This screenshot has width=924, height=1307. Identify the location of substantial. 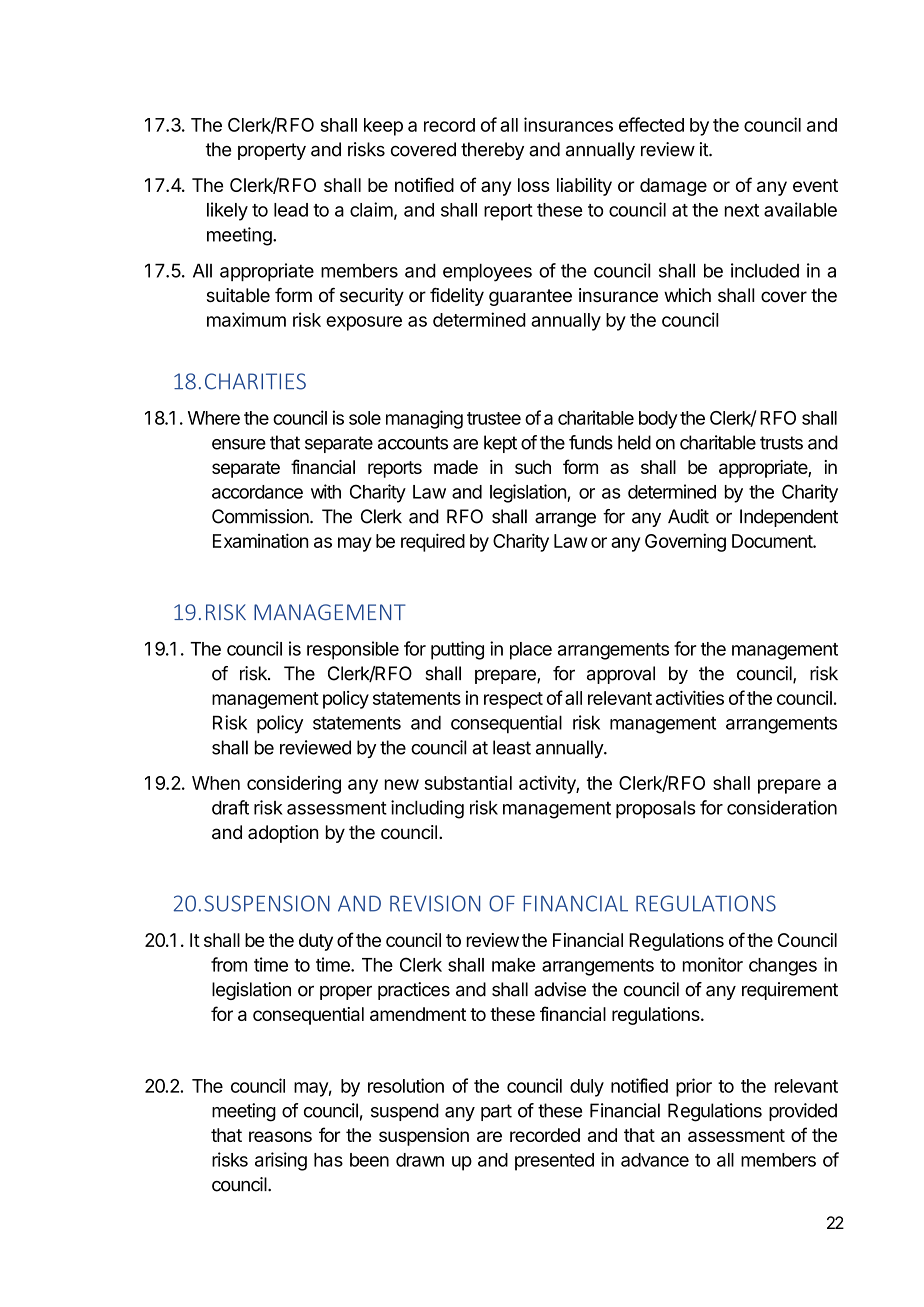
(468, 783).
